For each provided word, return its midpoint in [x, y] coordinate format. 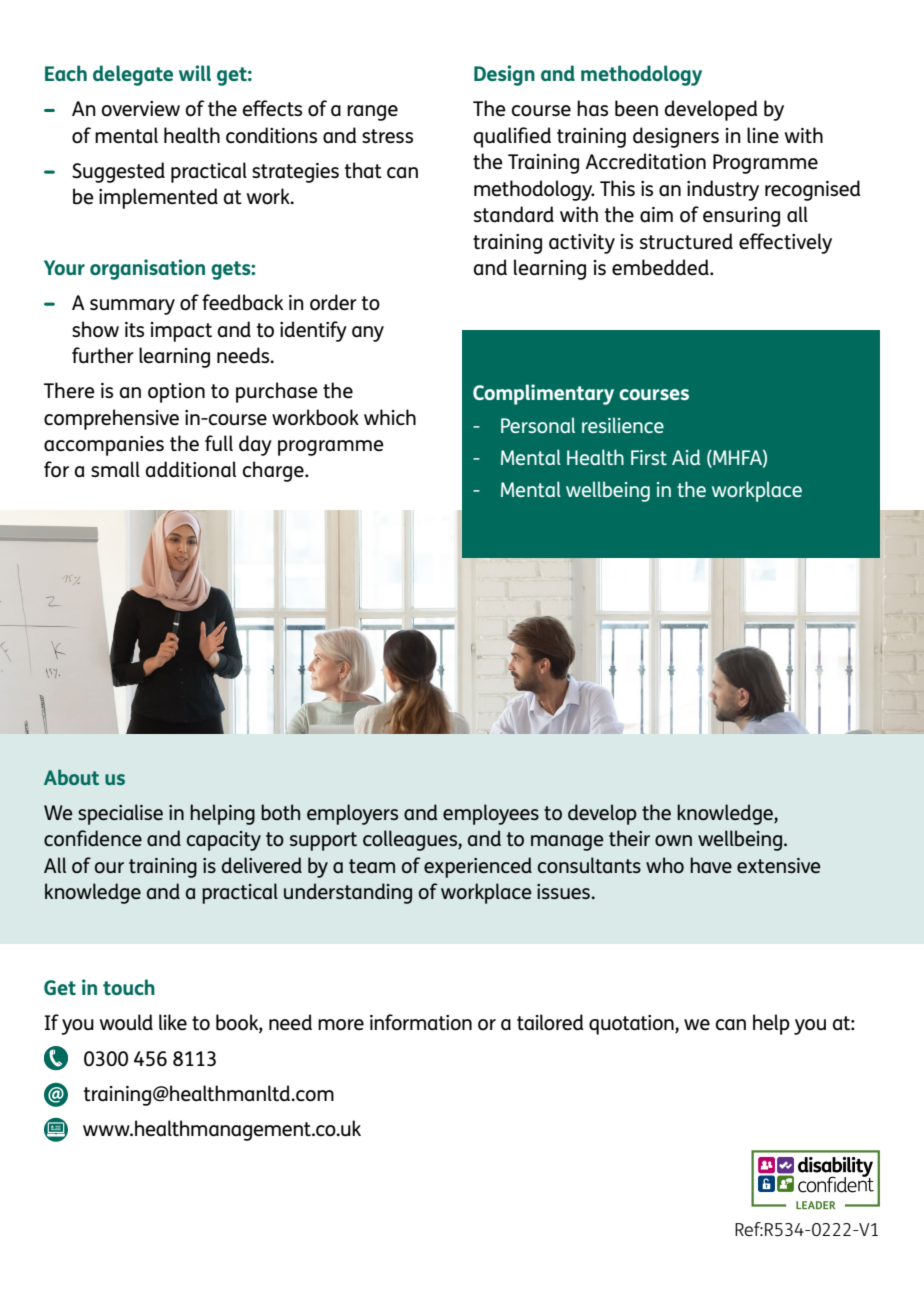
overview [141, 109]
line [763, 135]
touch [129, 987]
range [372, 113]
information [421, 1022]
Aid [686, 457]
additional [191, 469]
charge [274, 471]
